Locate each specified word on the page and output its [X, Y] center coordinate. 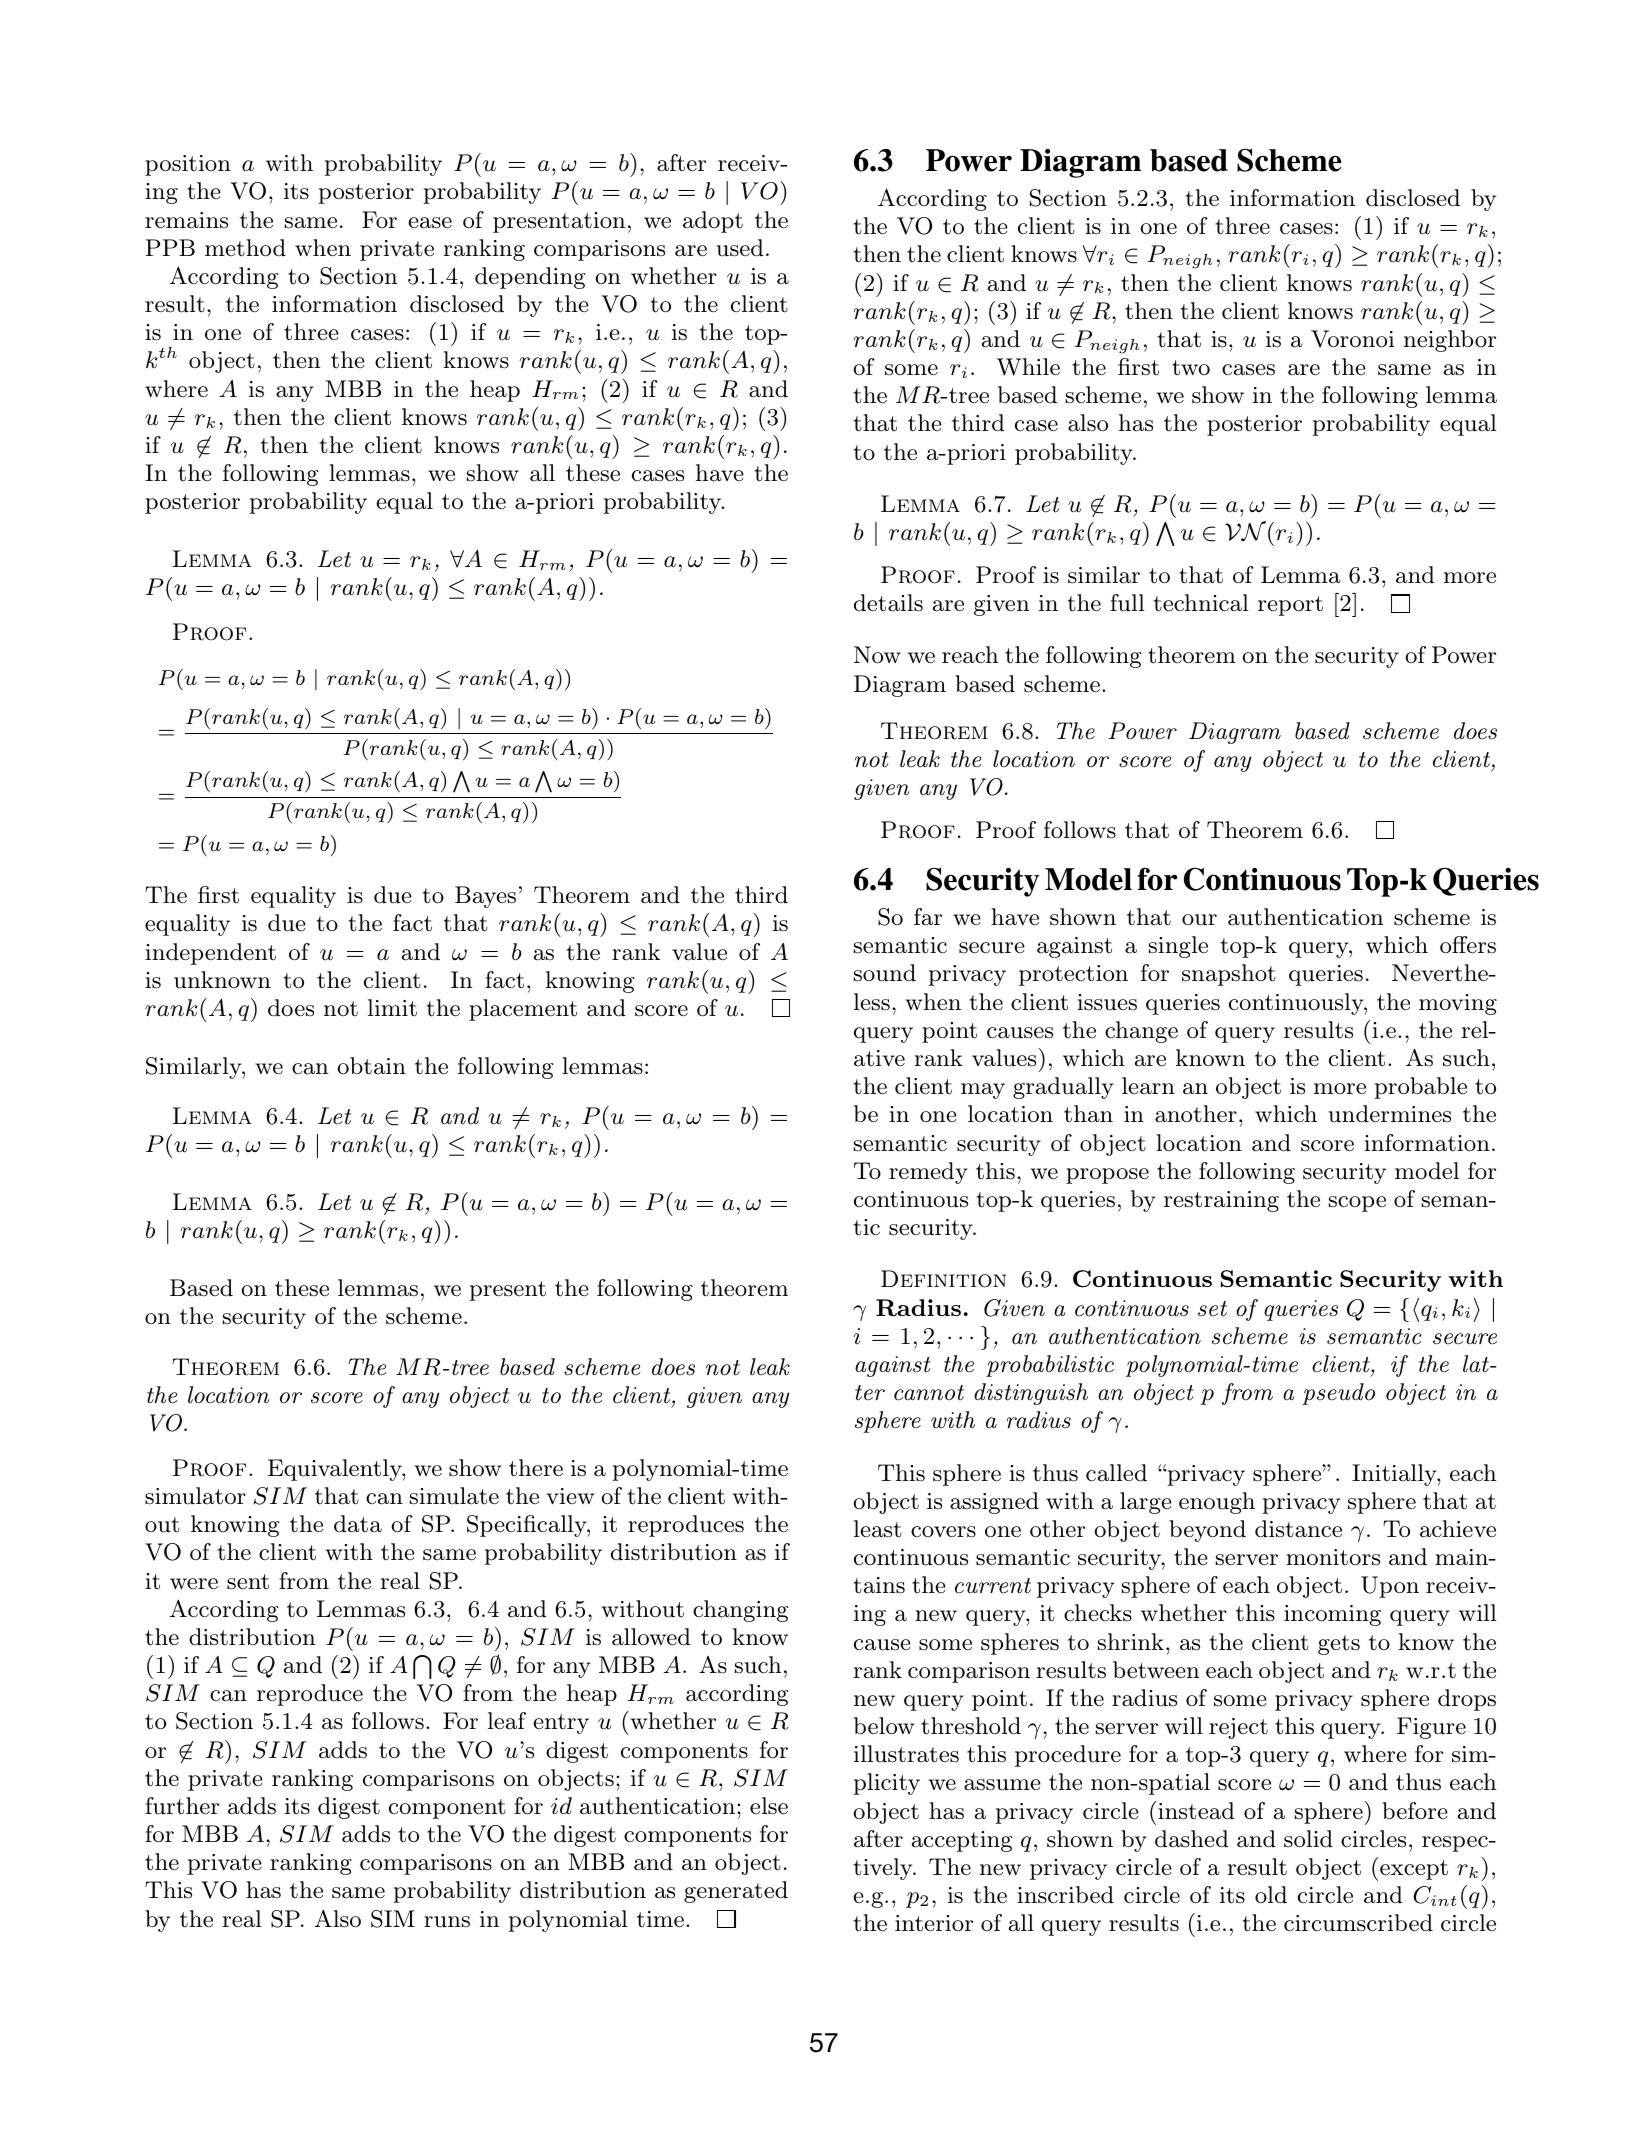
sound [885, 973]
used [740, 248]
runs [447, 1922]
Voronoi [1352, 339]
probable [1420, 1088]
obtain [371, 1066]
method [245, 248]
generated [736, 1892]
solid [1308, 1839]
